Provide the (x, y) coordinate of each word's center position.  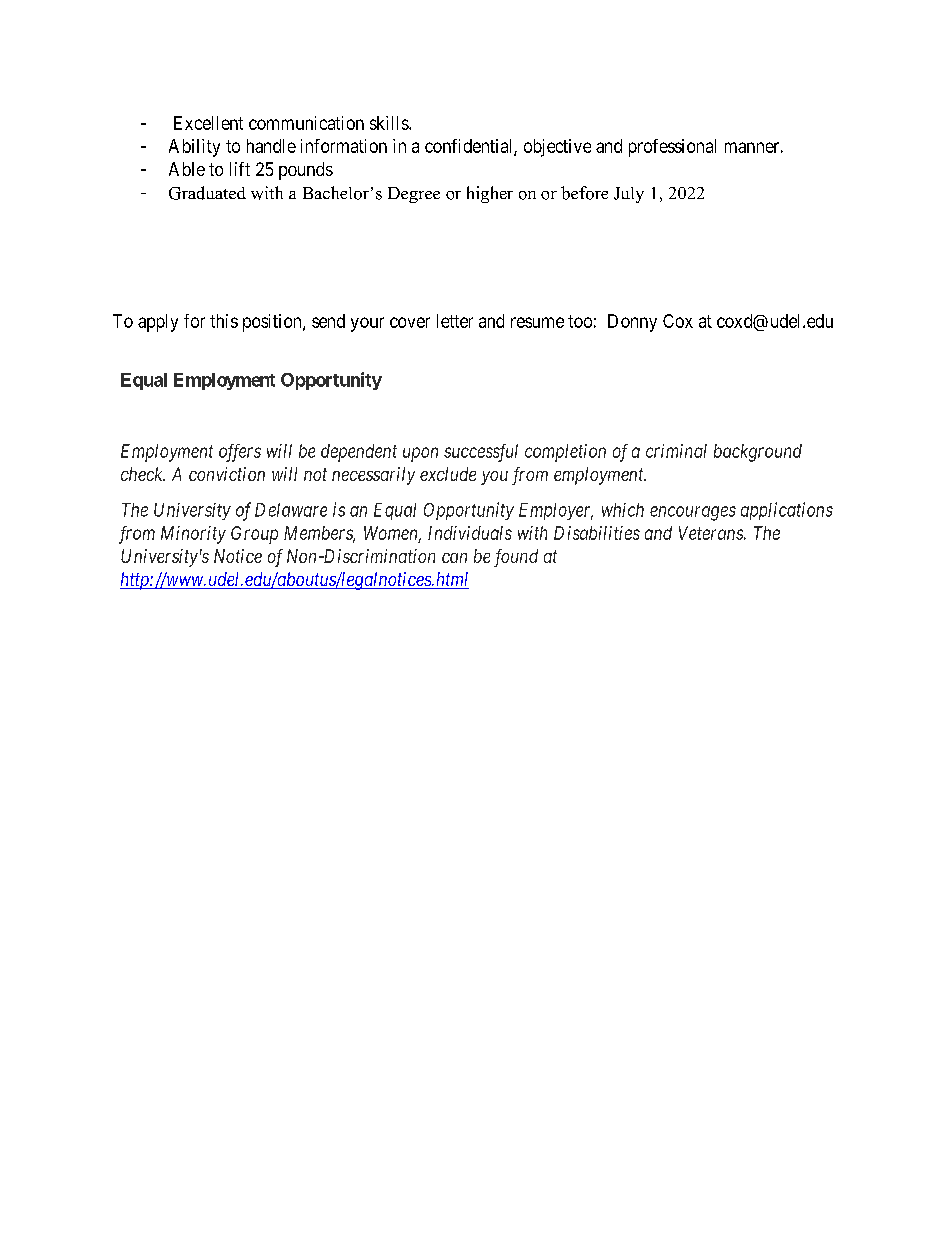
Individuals (470, 533)
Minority (193, 535)
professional (672, 148)
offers (240, 453)
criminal (676, 451)
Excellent (208, 123)
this (224, 321)
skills (390, 123)
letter (455, 321)
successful (481, 453)
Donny (632, 323)
